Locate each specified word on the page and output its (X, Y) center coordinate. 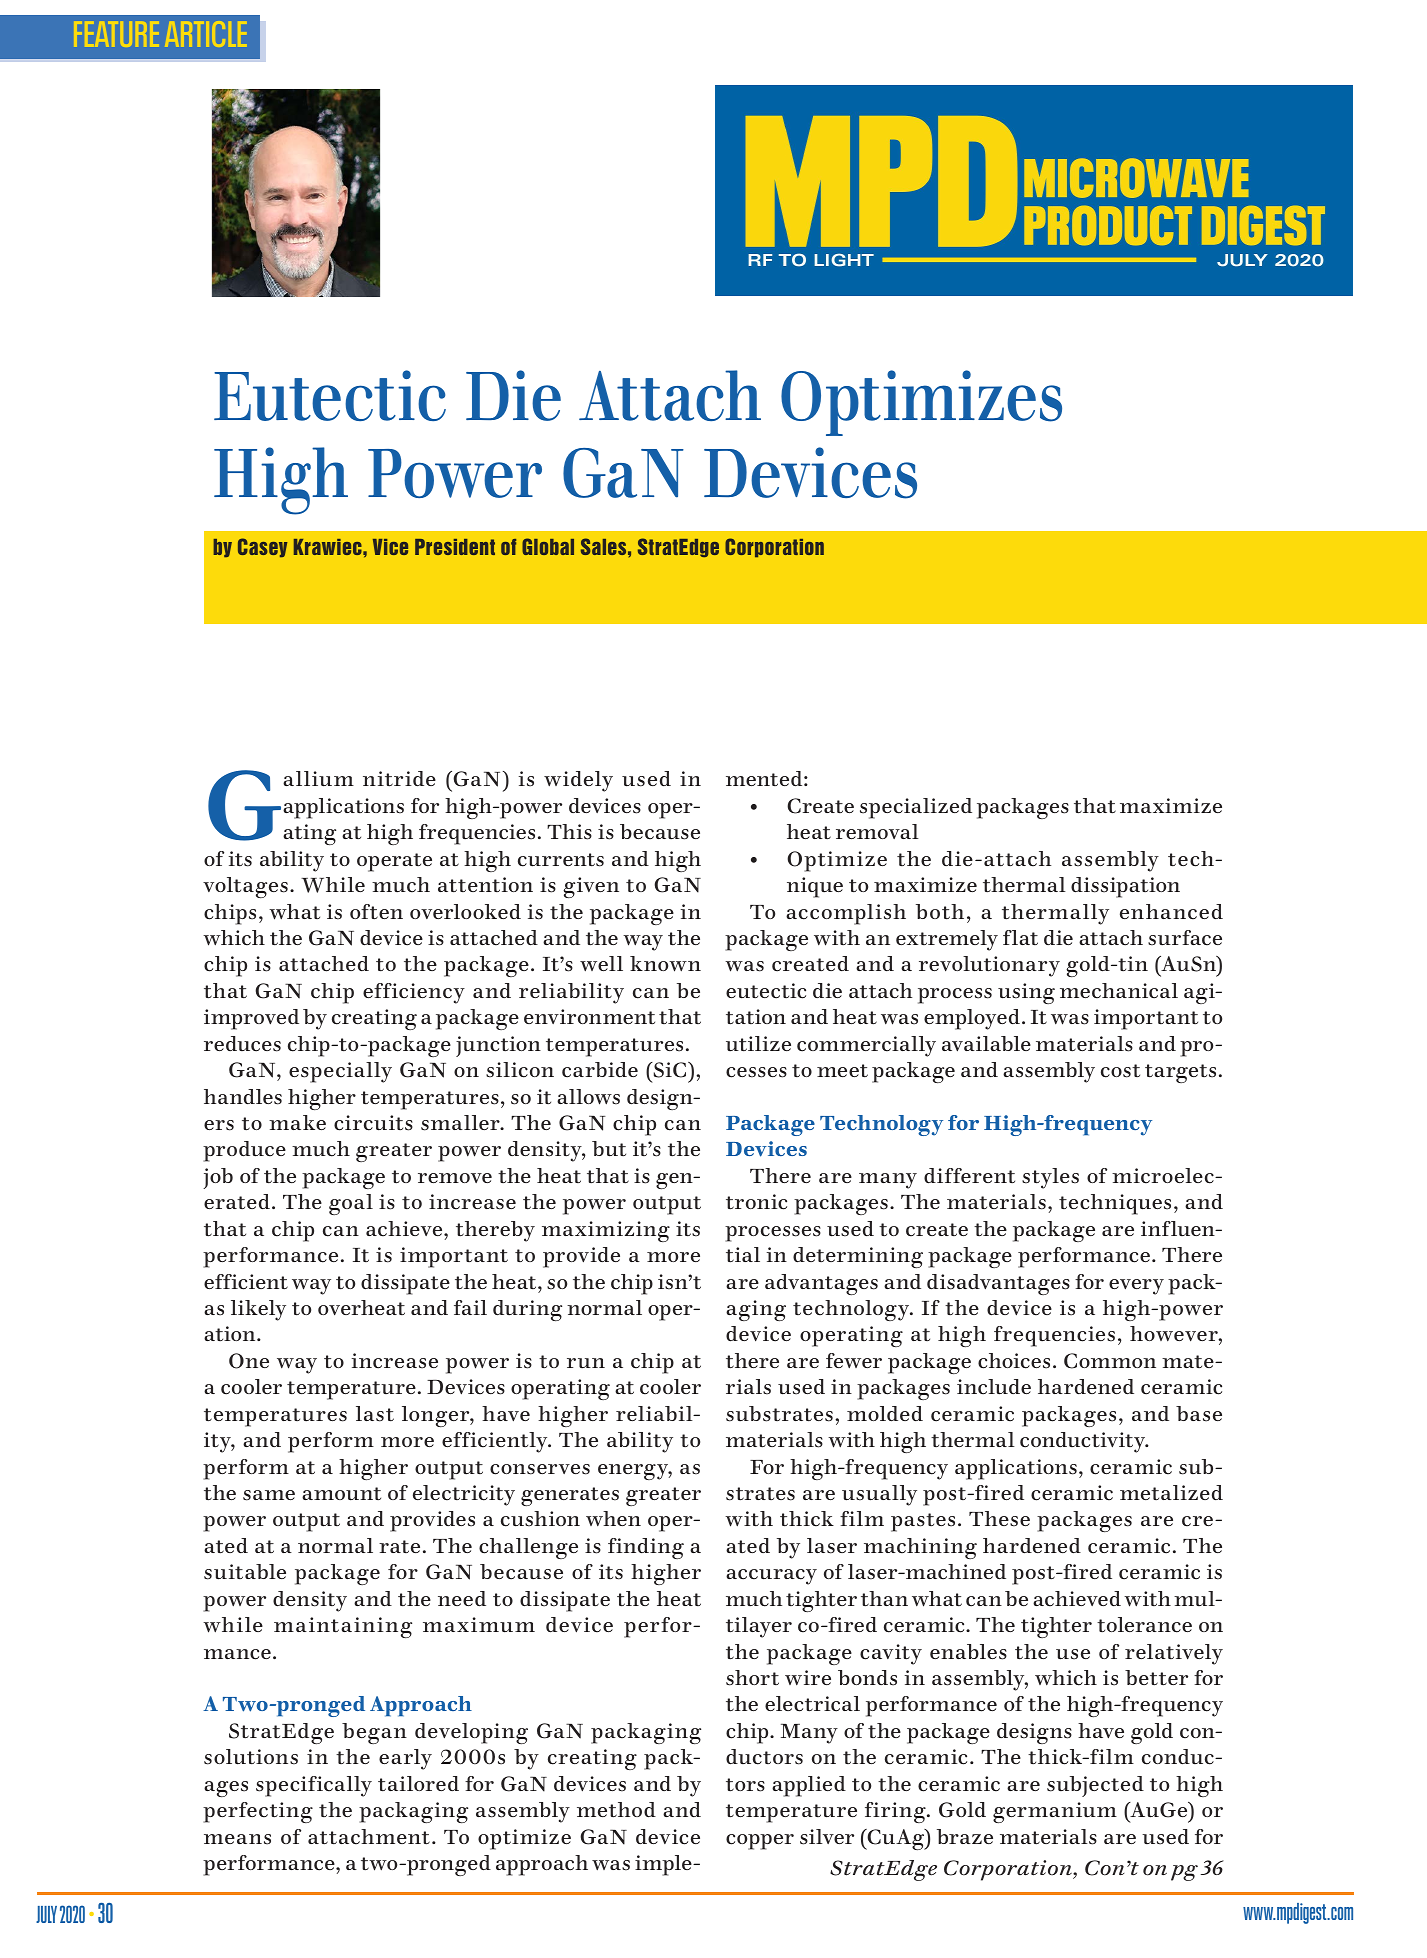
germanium (1055, 1812)
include (994, 1387)
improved (251, 1019)
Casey (262, 547)
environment (589, 1016)
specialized (916, 808)
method (616, 1810)
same (269, 1495)
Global (548, 546)
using (1026, 993)
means (237, 1839)
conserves (540, 1469)
